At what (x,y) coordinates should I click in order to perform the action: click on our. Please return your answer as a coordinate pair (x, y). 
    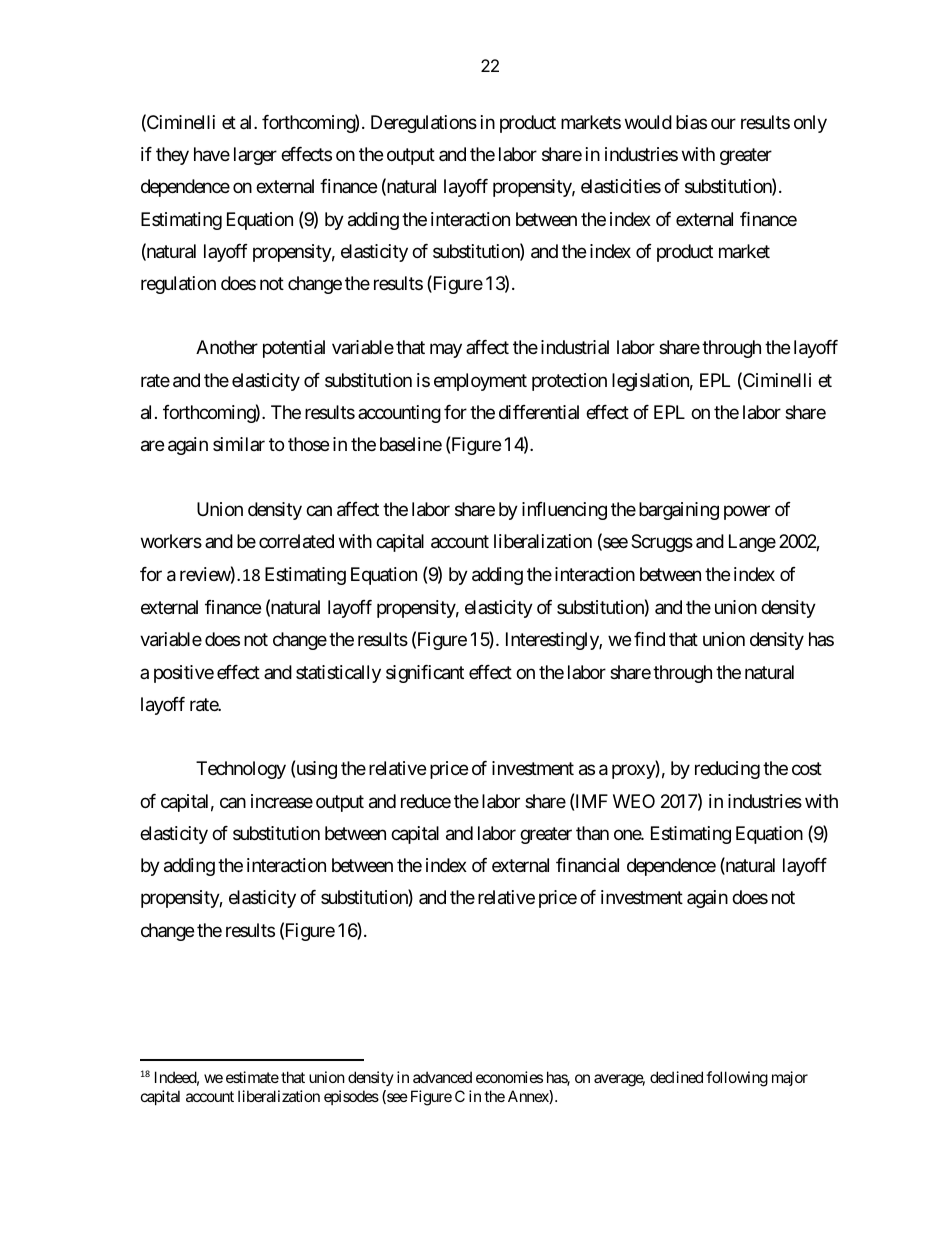
    Looking at the image, I should click on (723, 123).
